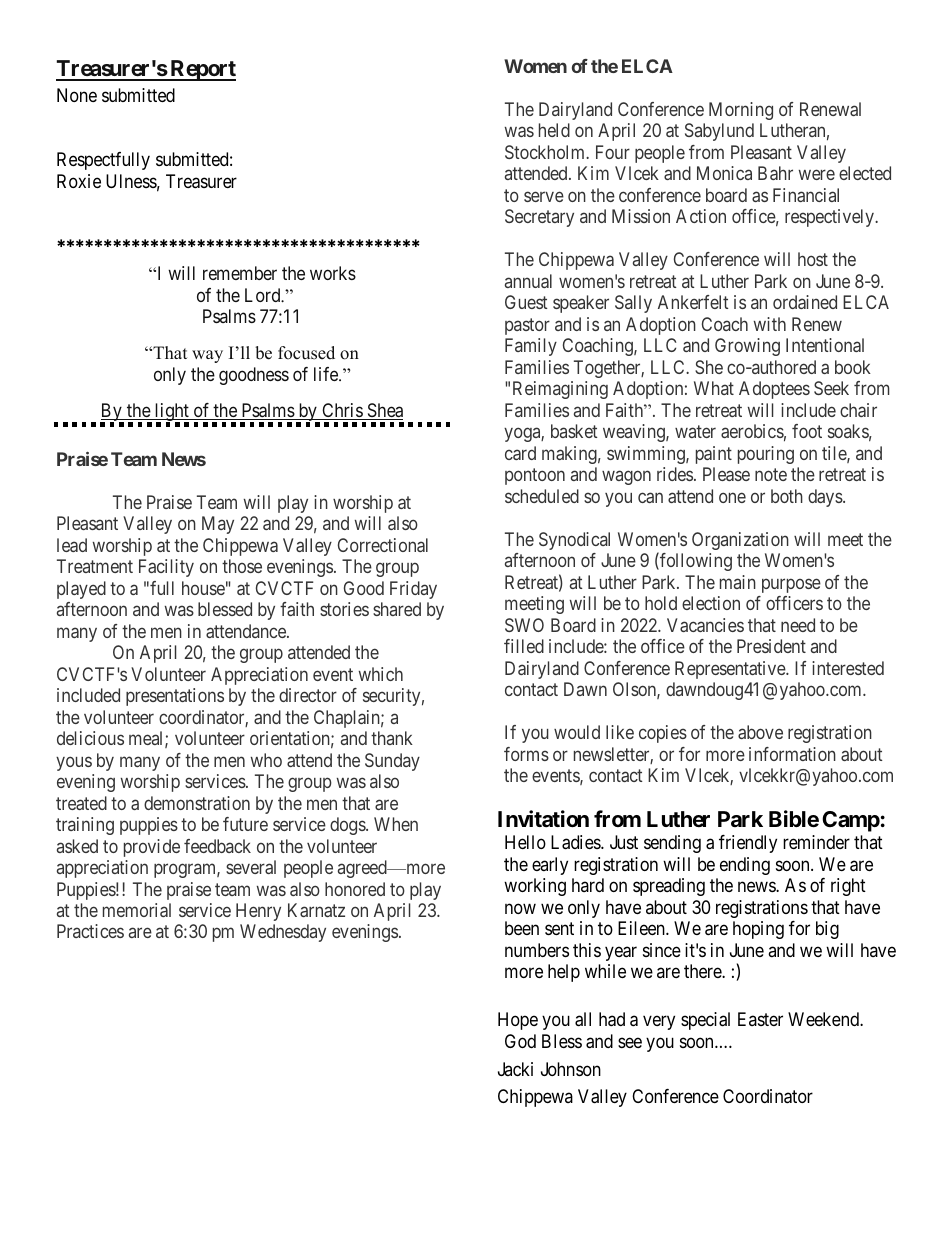 The width and height of the screenshot is (952, 1233). What do you see at coordinates (520, 1041) in the screenshot?
I see `God` at bounding box center [520, 1041].
